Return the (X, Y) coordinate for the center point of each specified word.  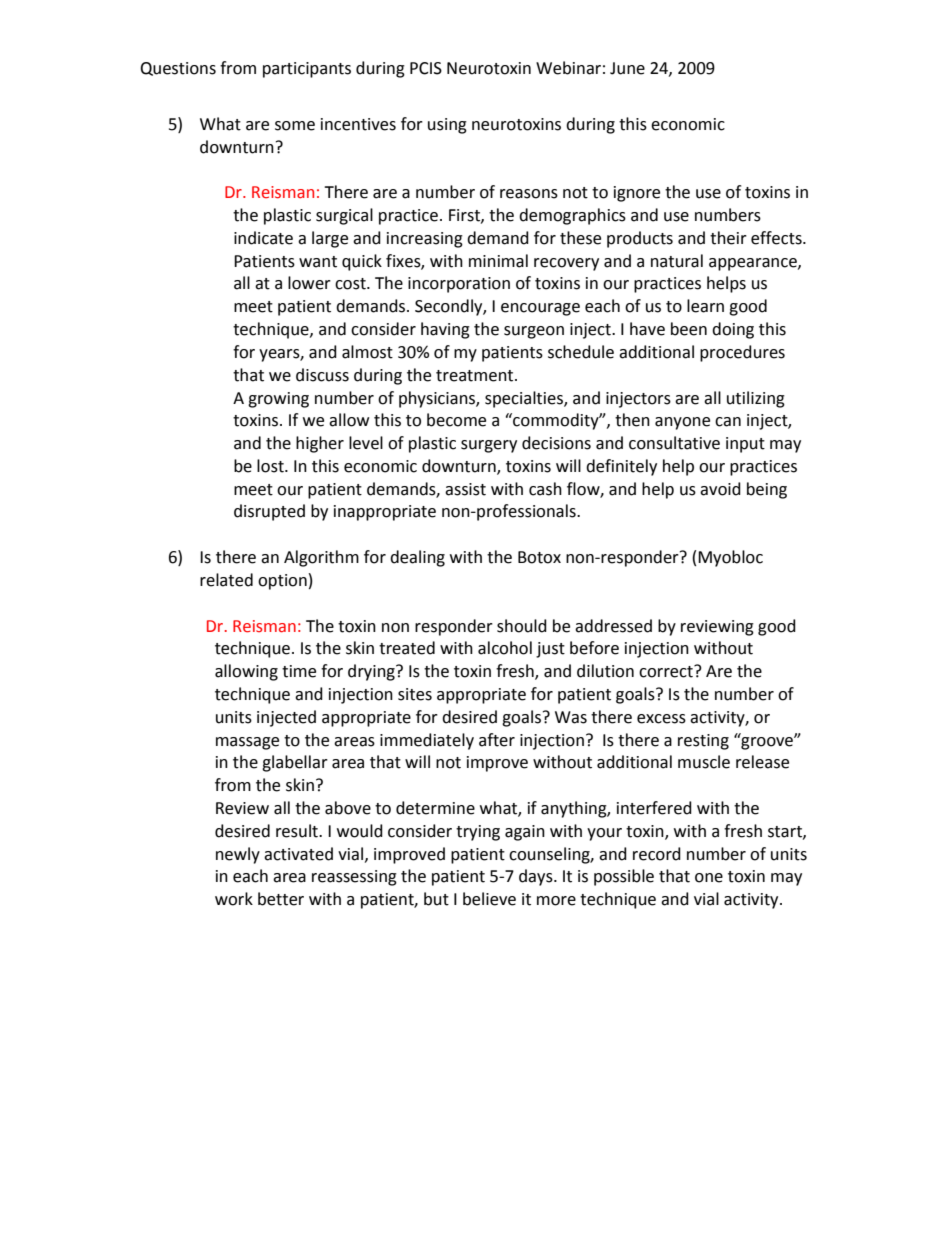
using (447, 126)
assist (465, 489)
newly (238, 855)
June (627, 68)
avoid (720, 489)
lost (271, 466)
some (295, 126)
